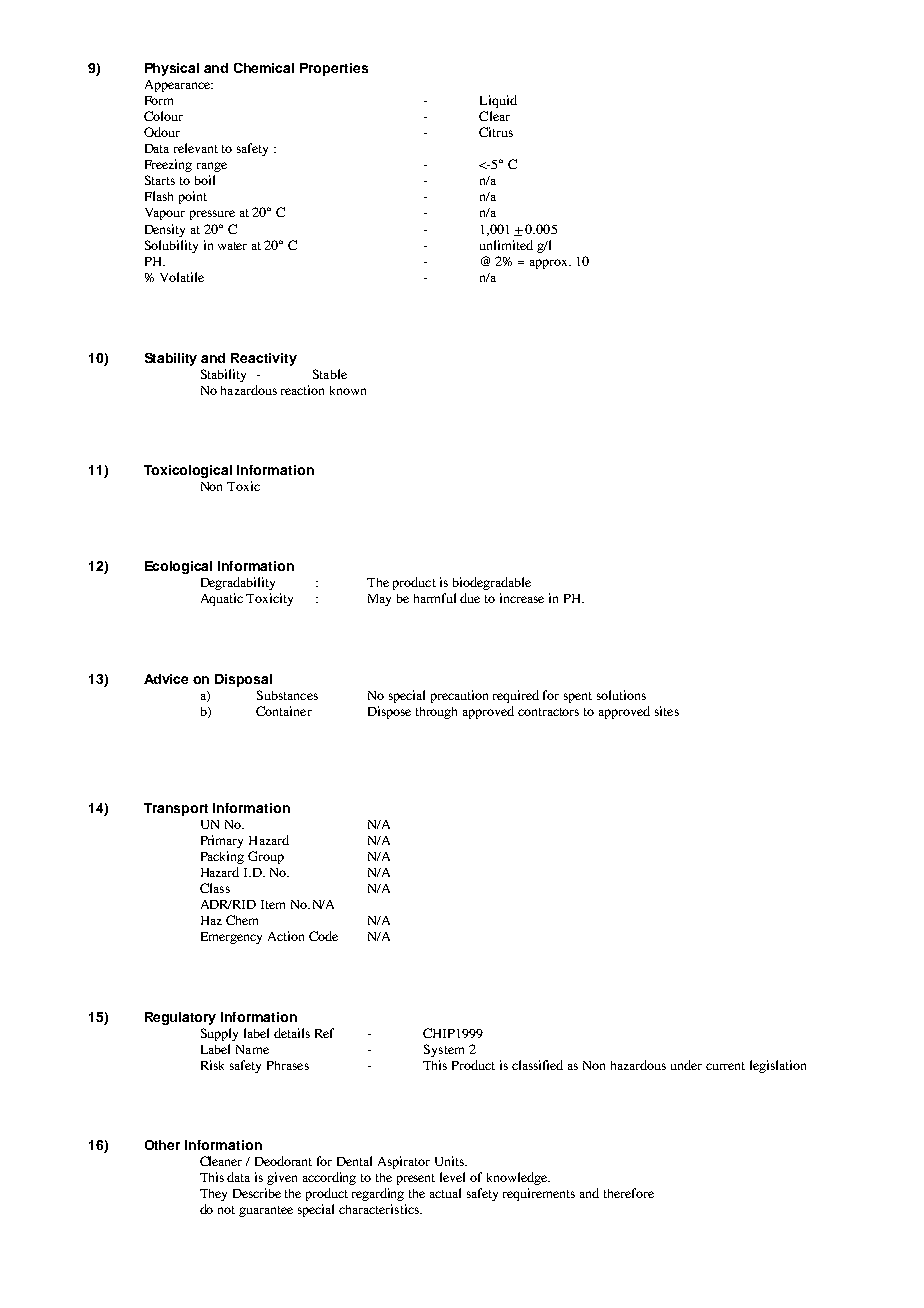 The height and width of the screenshot is (1308, 924). What do you see at coordinates (629, 1193) in the screenshot?
I see `therefore` at bounding box center [629, 1193].
